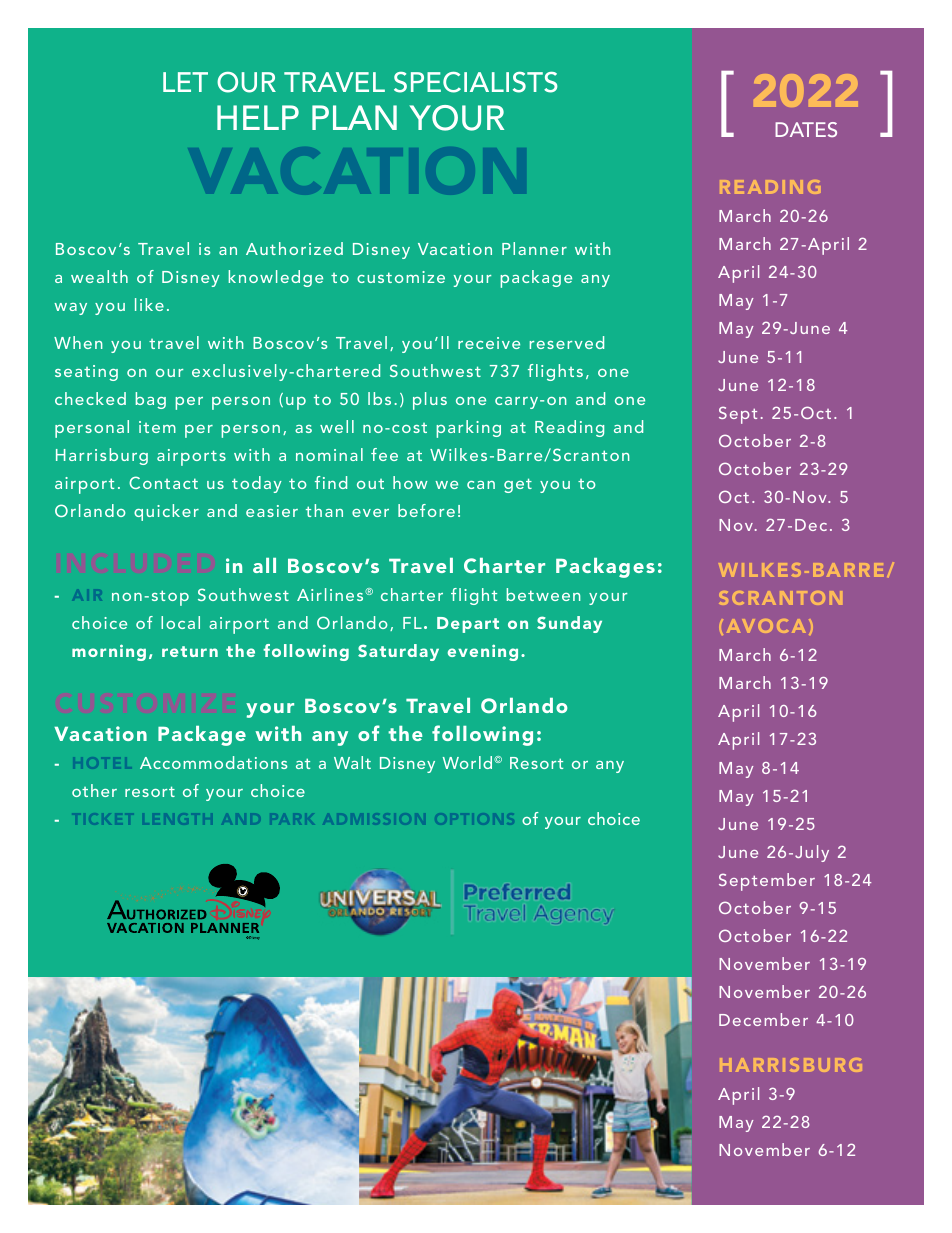  Describe the element at coordinates (190, 651) in the screenshot. I see `return` at that location.
